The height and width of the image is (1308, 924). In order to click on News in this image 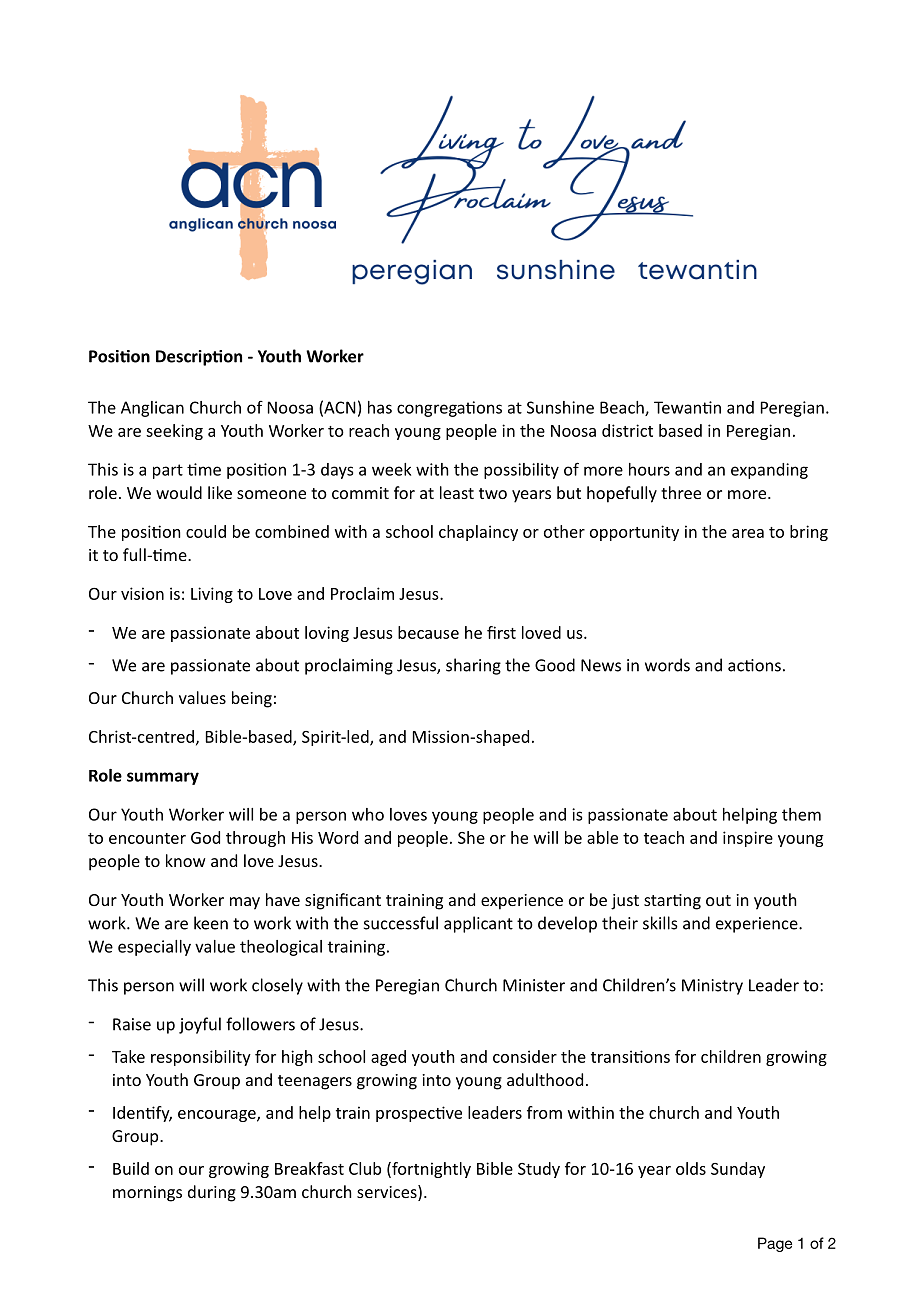, I will do `click(601, 665)`.
